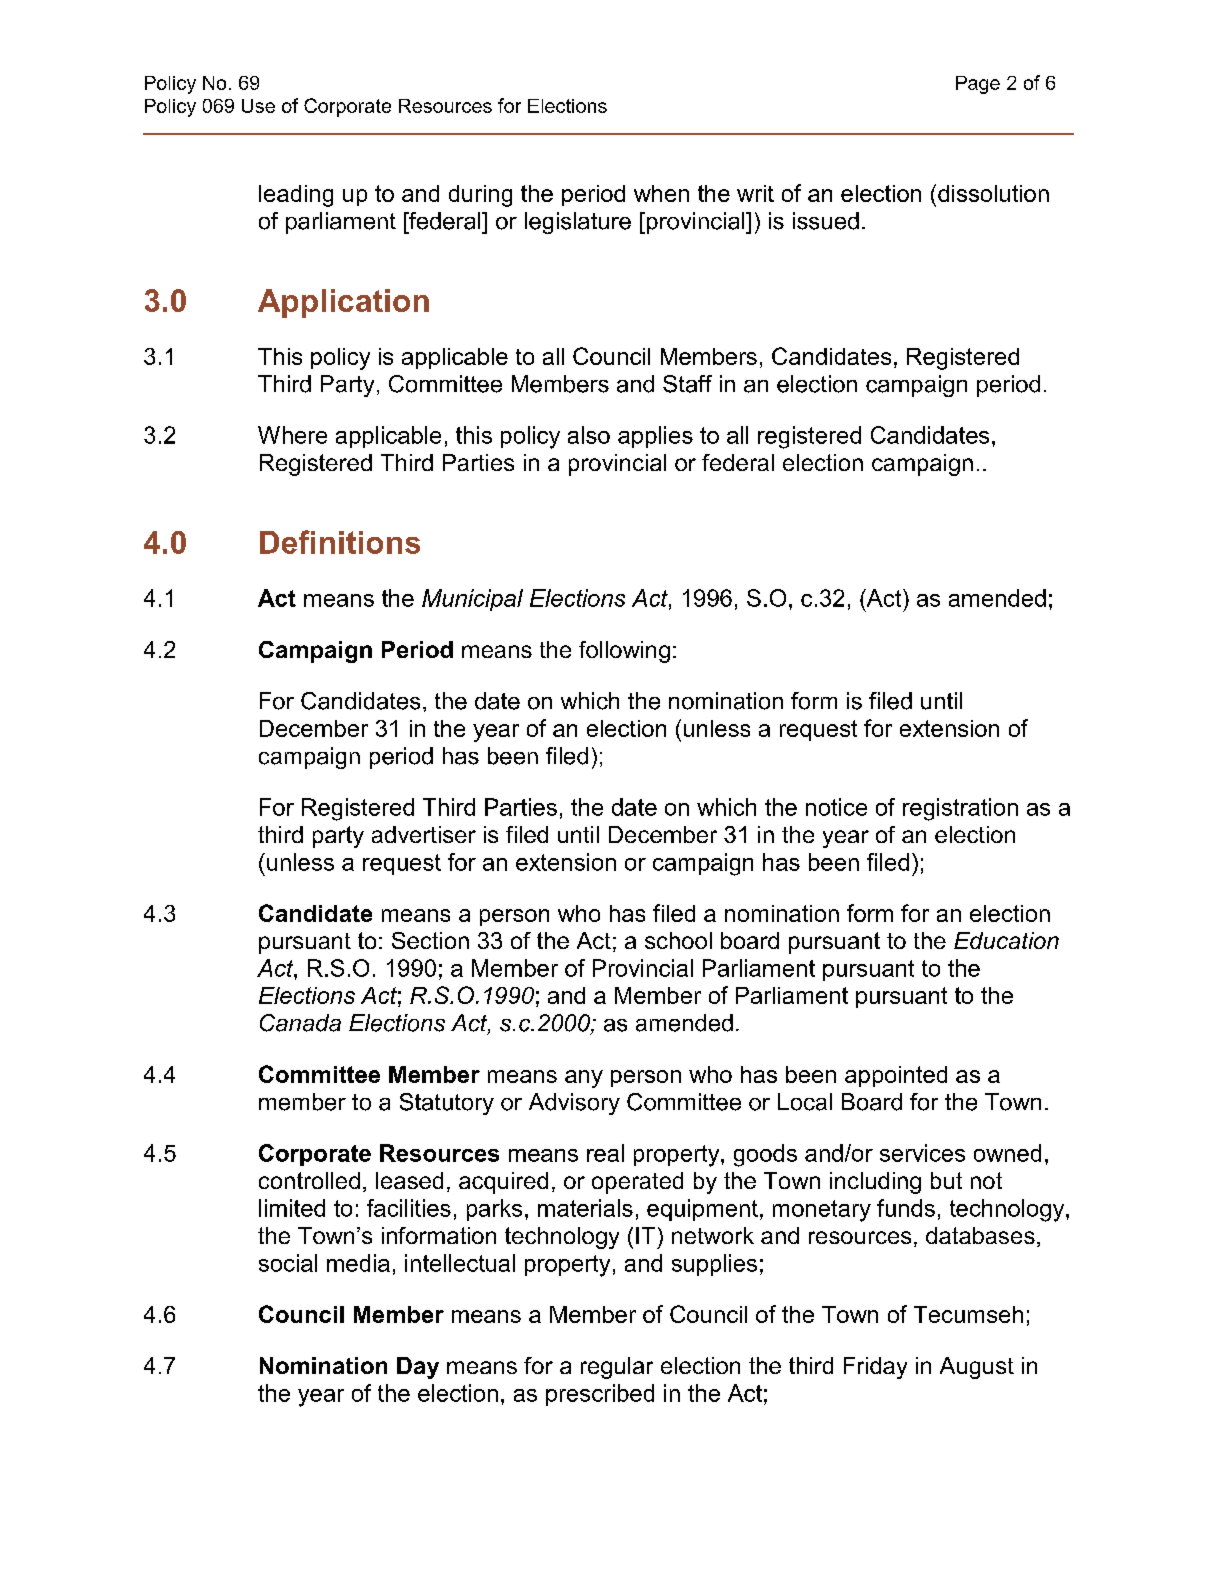 The height and width of the screenshot is (1575, 1217). Describe the element at coordinates (836, 807) in the screenshot. I see `notice` at that location.
